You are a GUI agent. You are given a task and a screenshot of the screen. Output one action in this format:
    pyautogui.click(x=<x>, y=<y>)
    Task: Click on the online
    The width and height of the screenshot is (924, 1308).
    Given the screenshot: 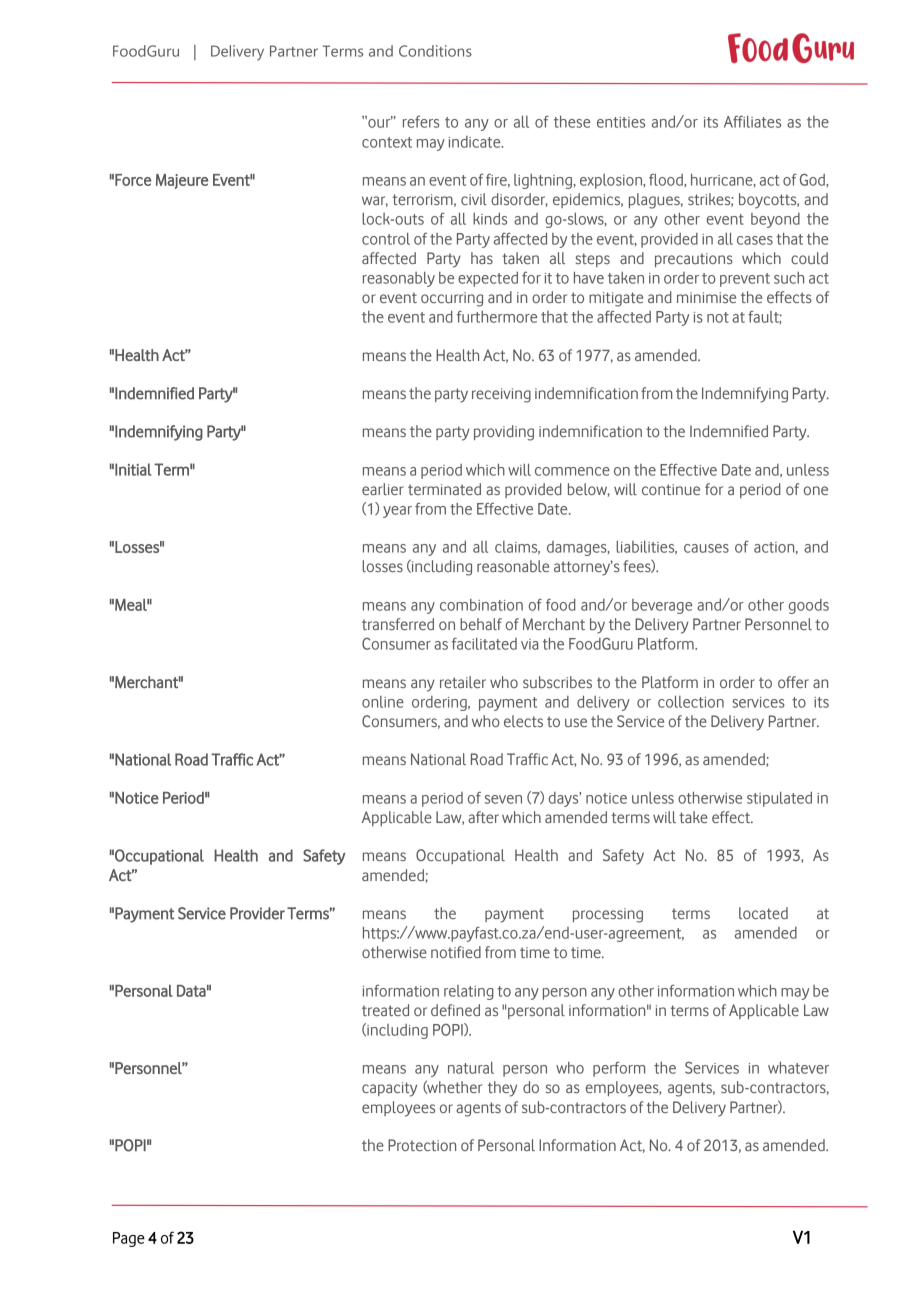 What is the action you would take?
    pyautogui.click(x=383, y=702)
